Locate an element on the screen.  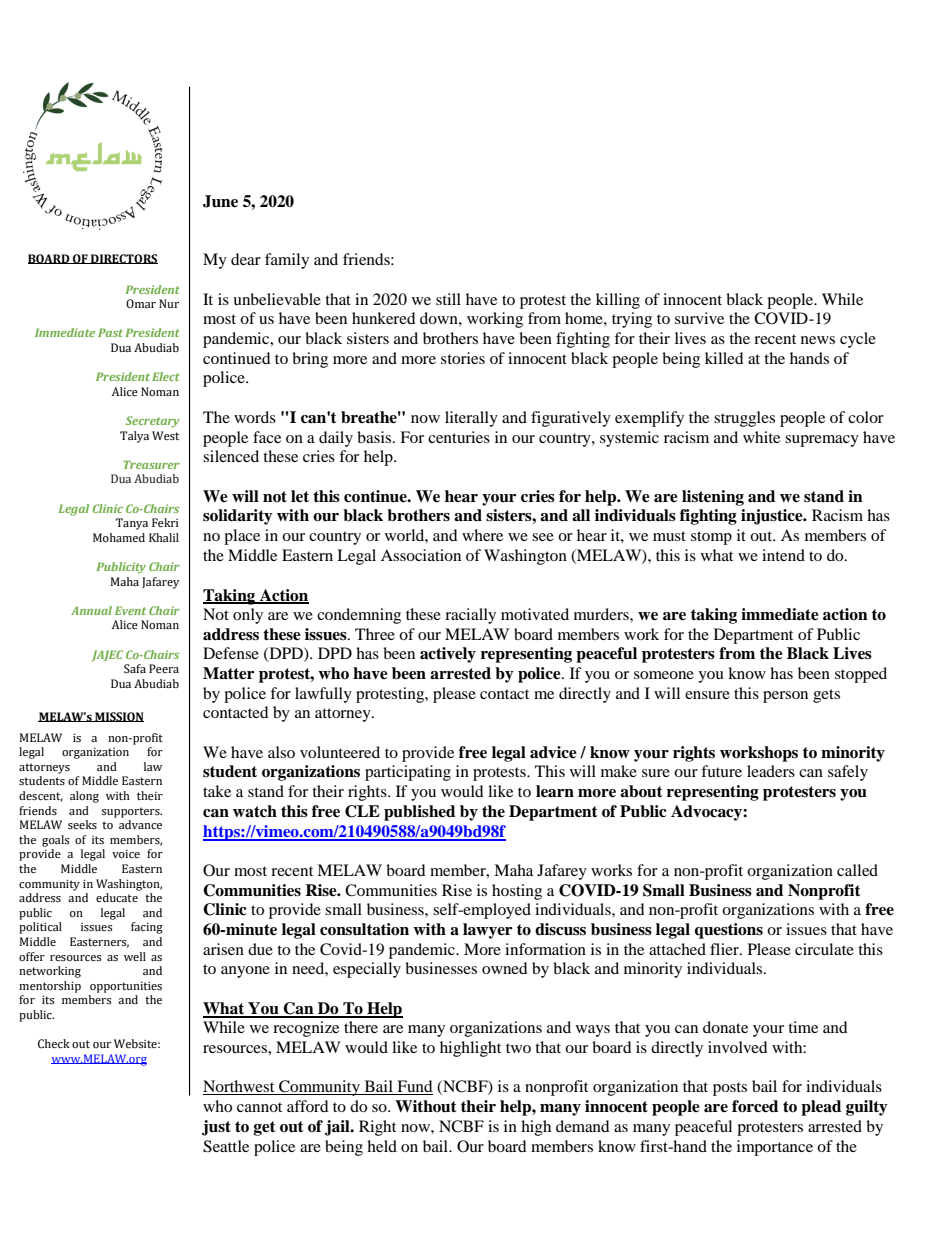
MISSION is located at coordinates (118, 717).
